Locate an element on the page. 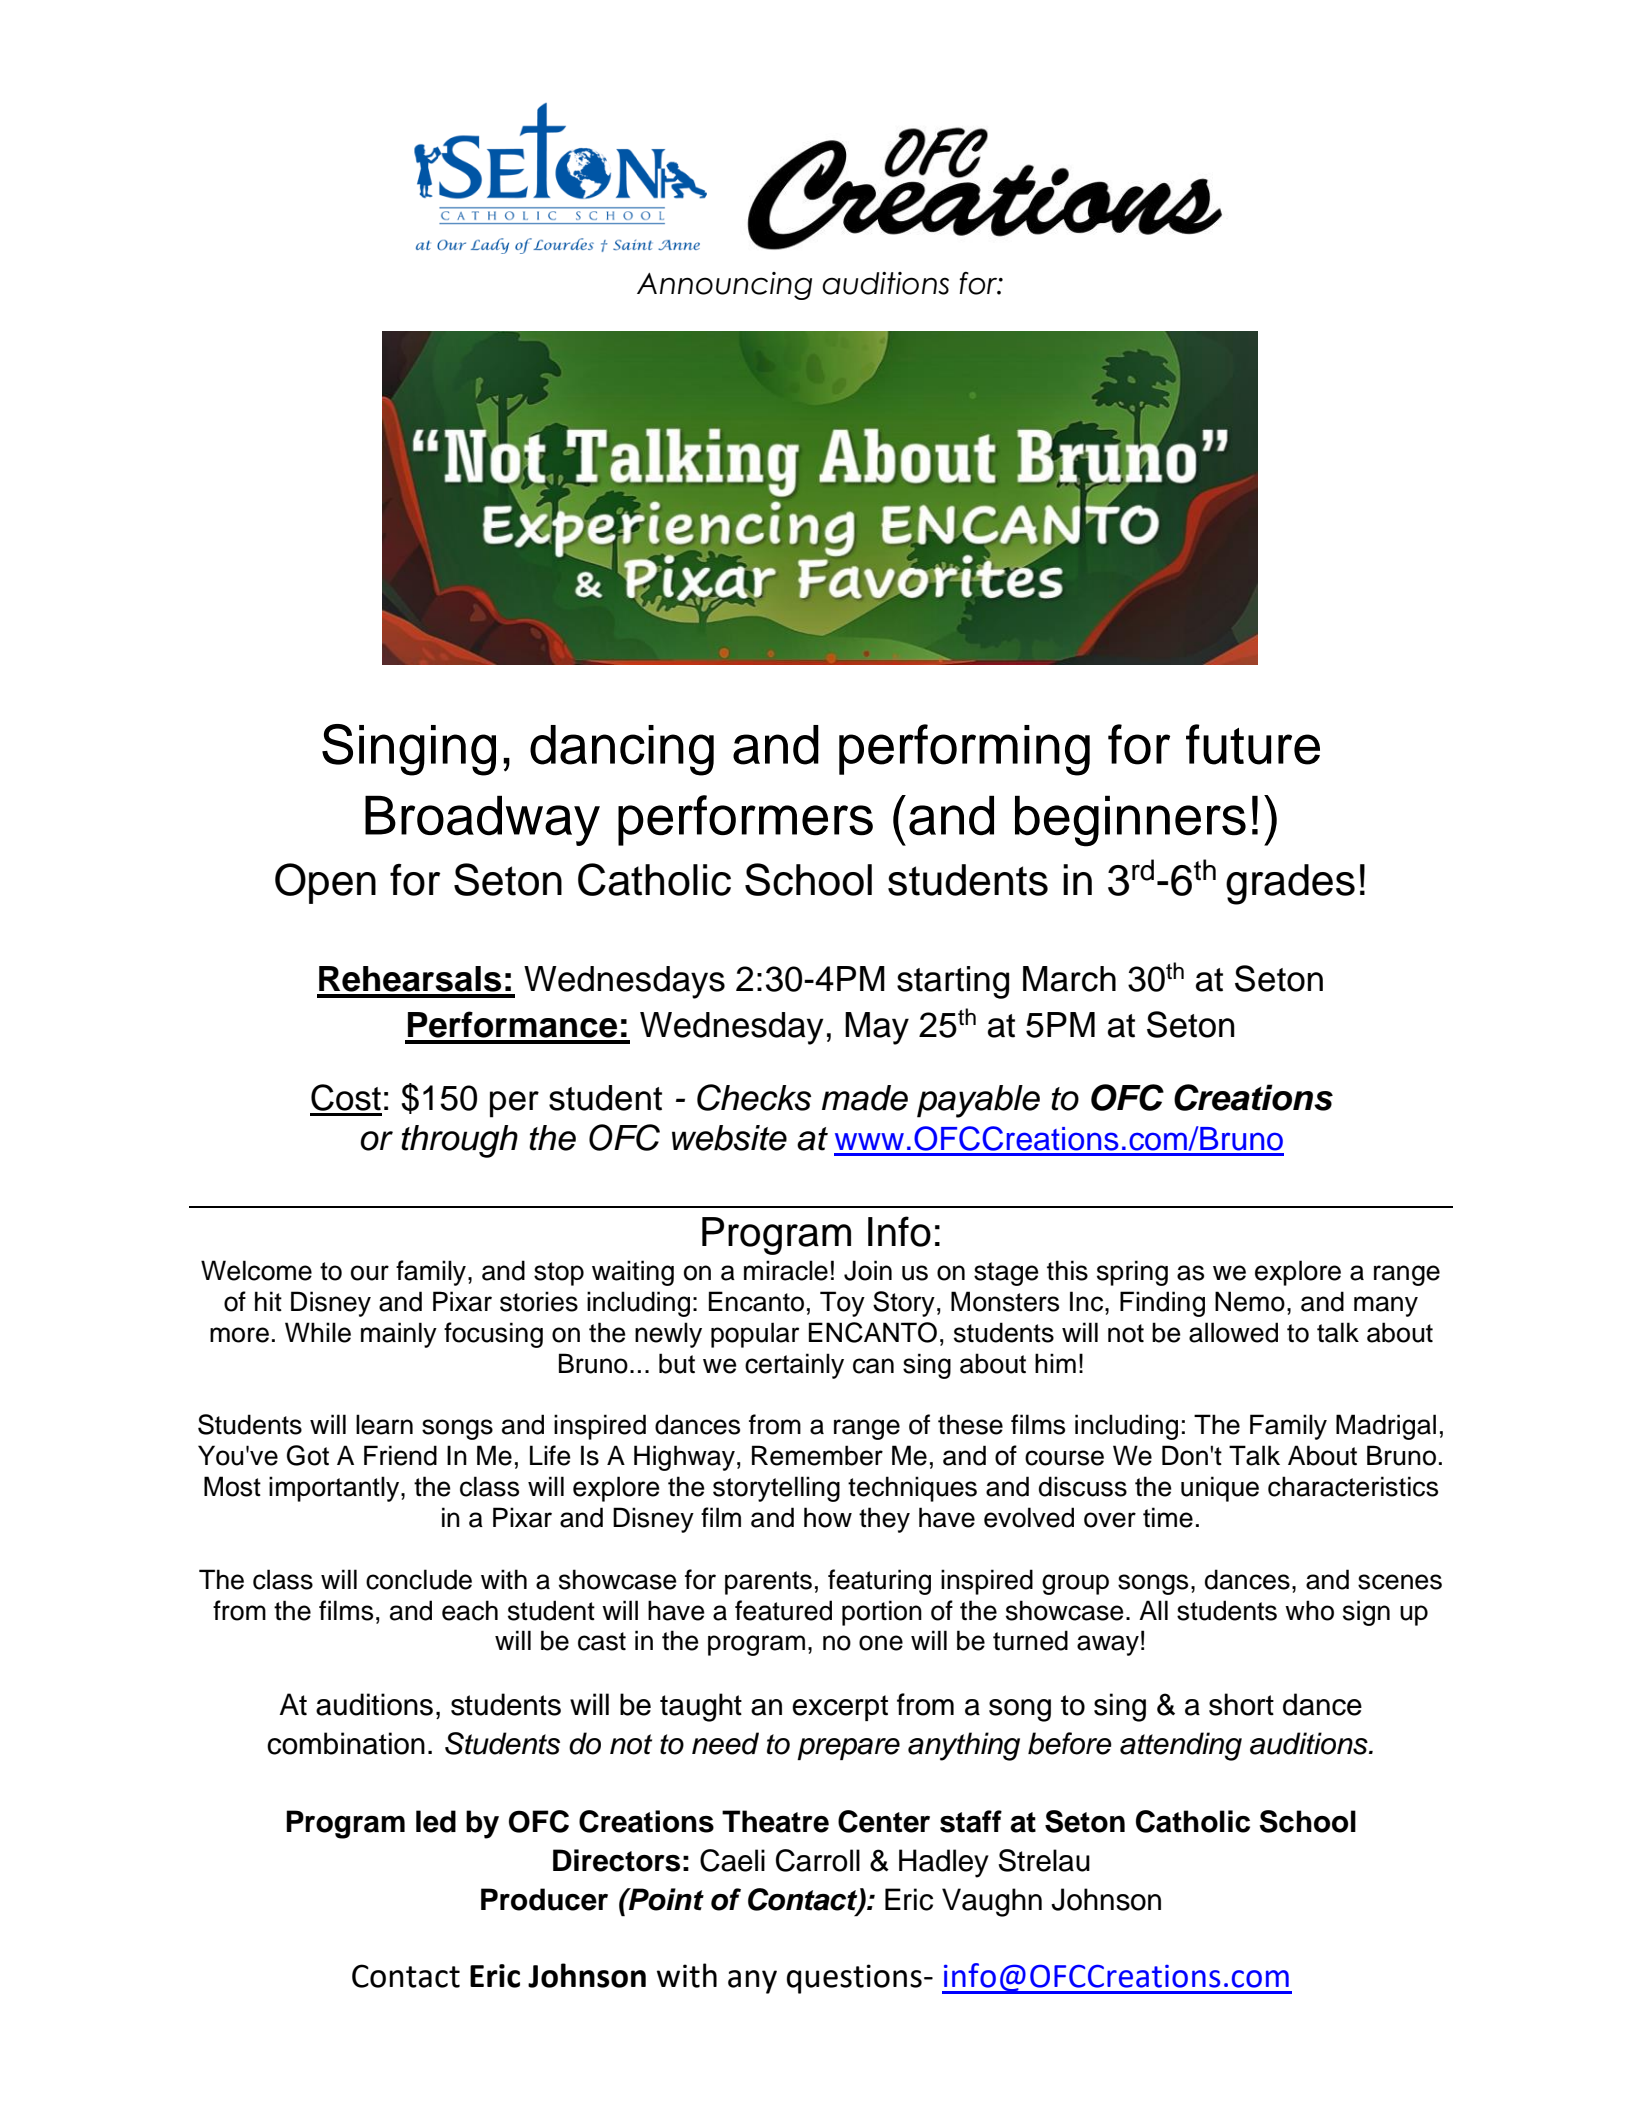 The image size is (1642, 2126). March is located at coordinates (1069, 979).
